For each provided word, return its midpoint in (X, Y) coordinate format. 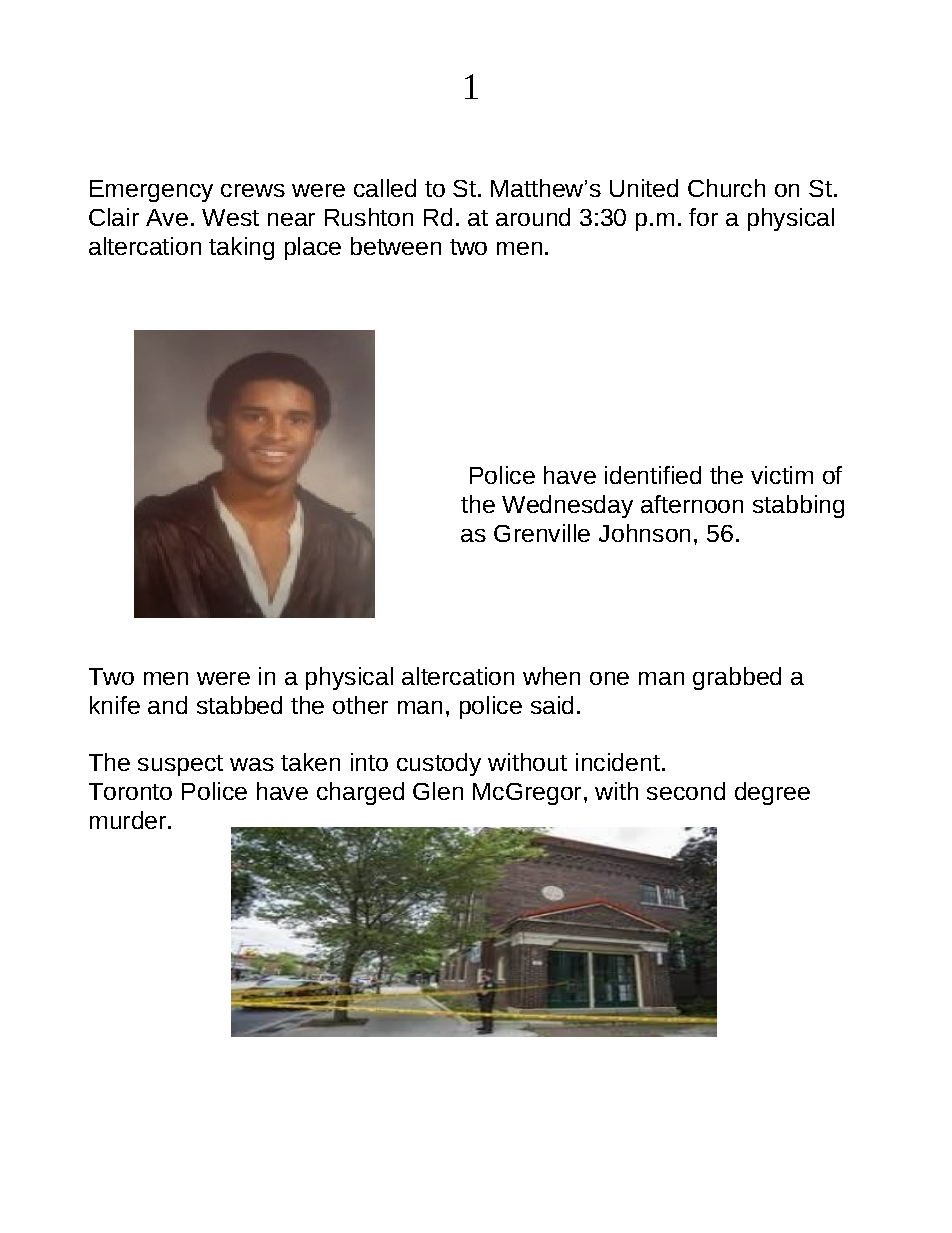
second (686, 791)
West (230, 217)
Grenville (542, 533)
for (703, 217)
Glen (438, 791)
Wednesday (567, 506)
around (533, 217)
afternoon (692, 504)
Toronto (130, 791)
